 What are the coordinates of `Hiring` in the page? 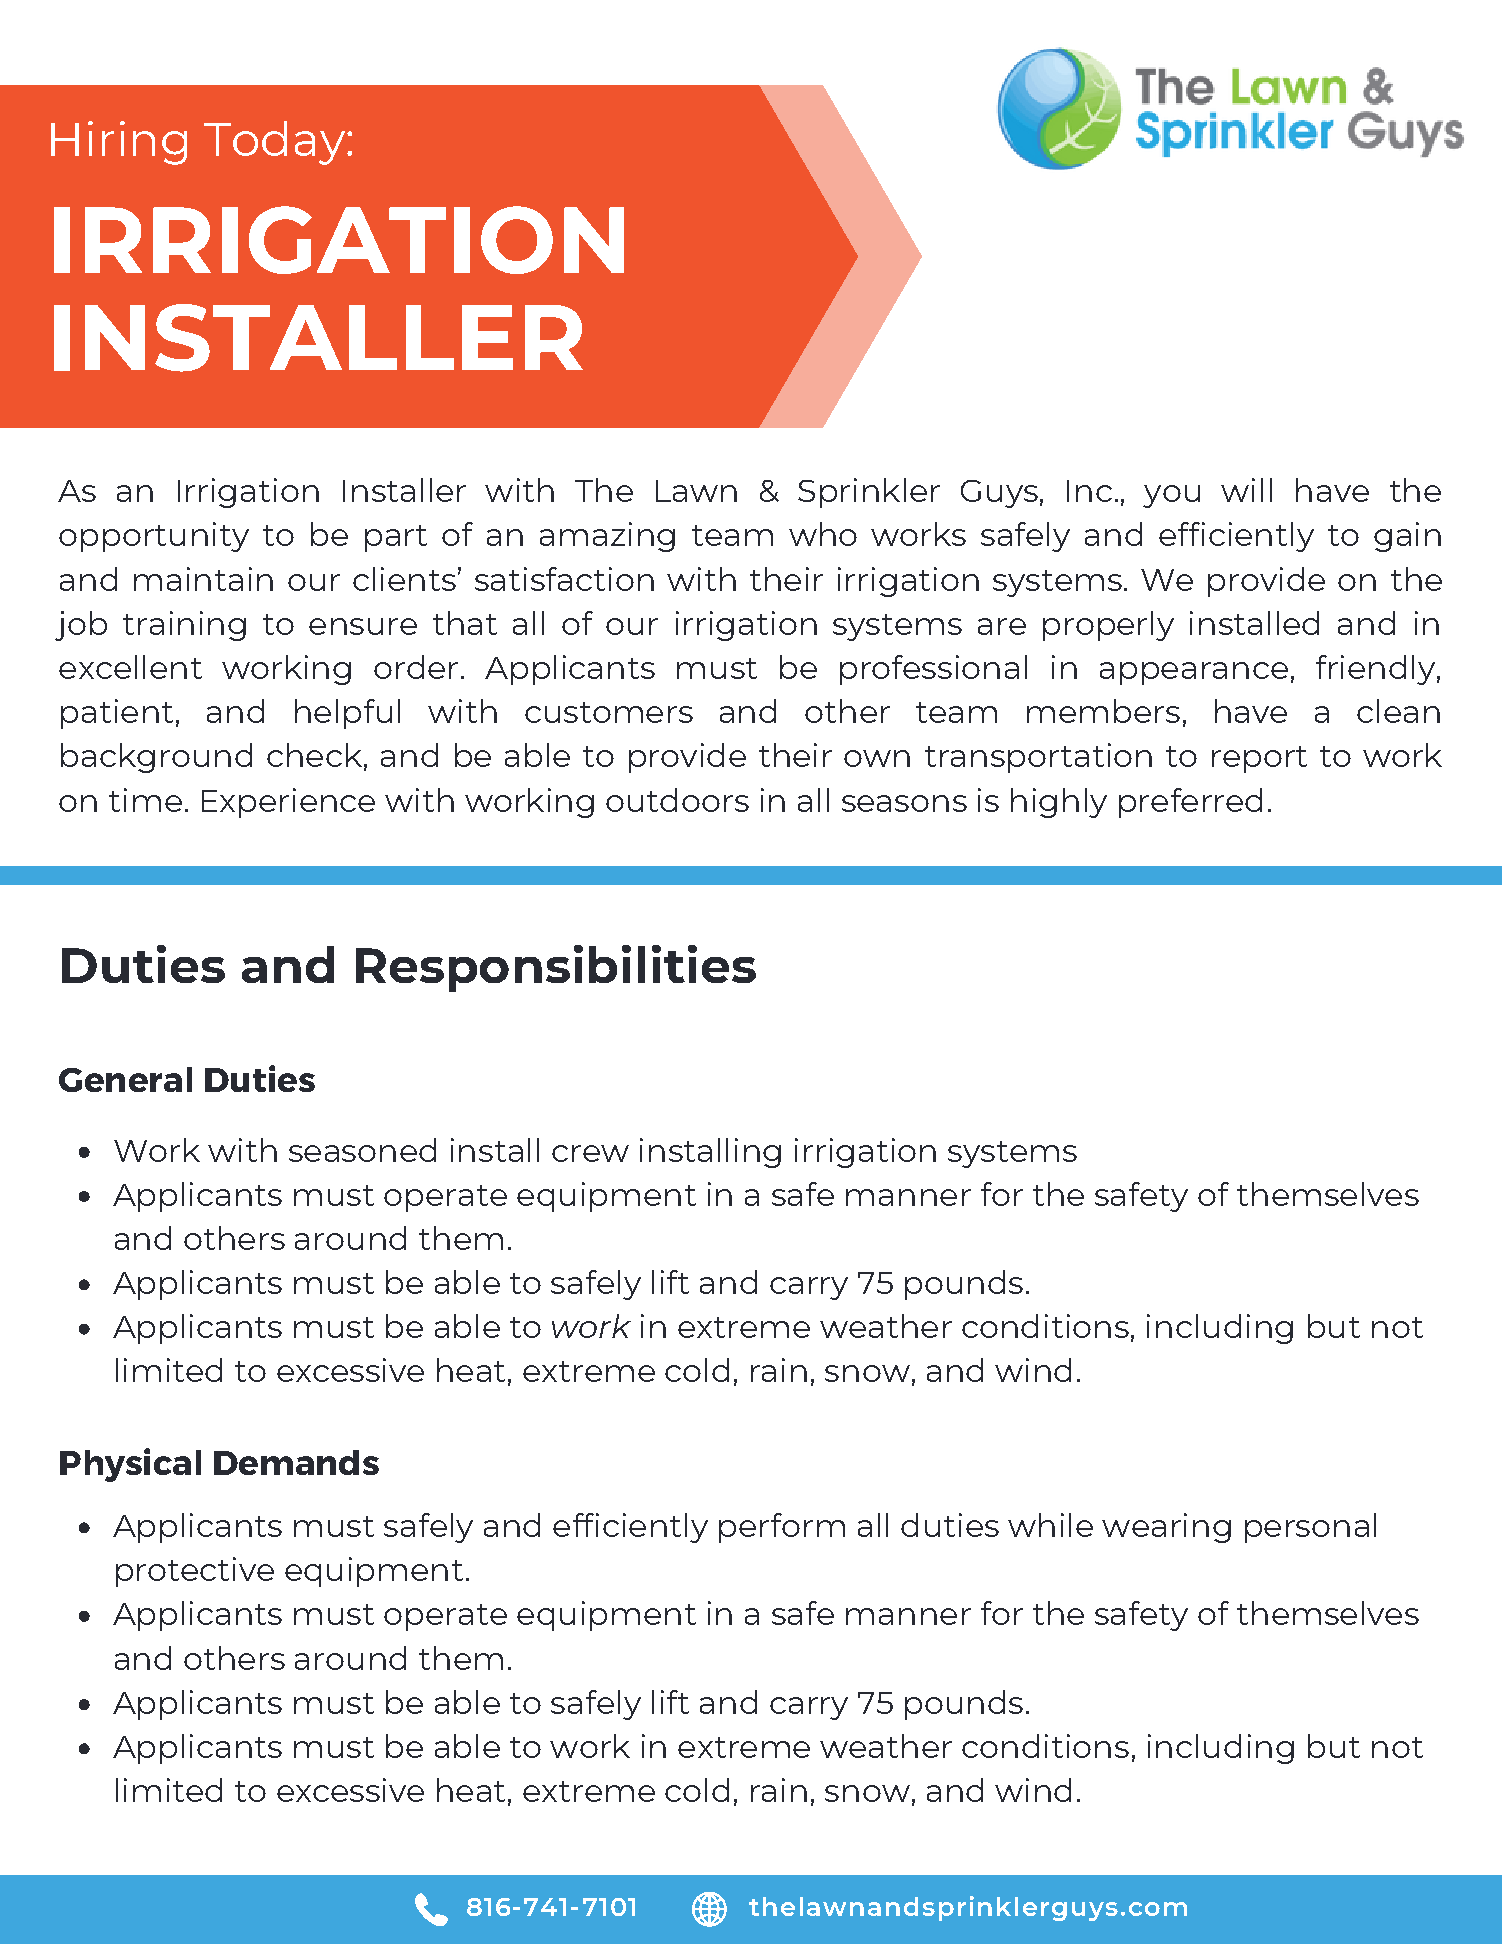 It's located at (119, 143).
